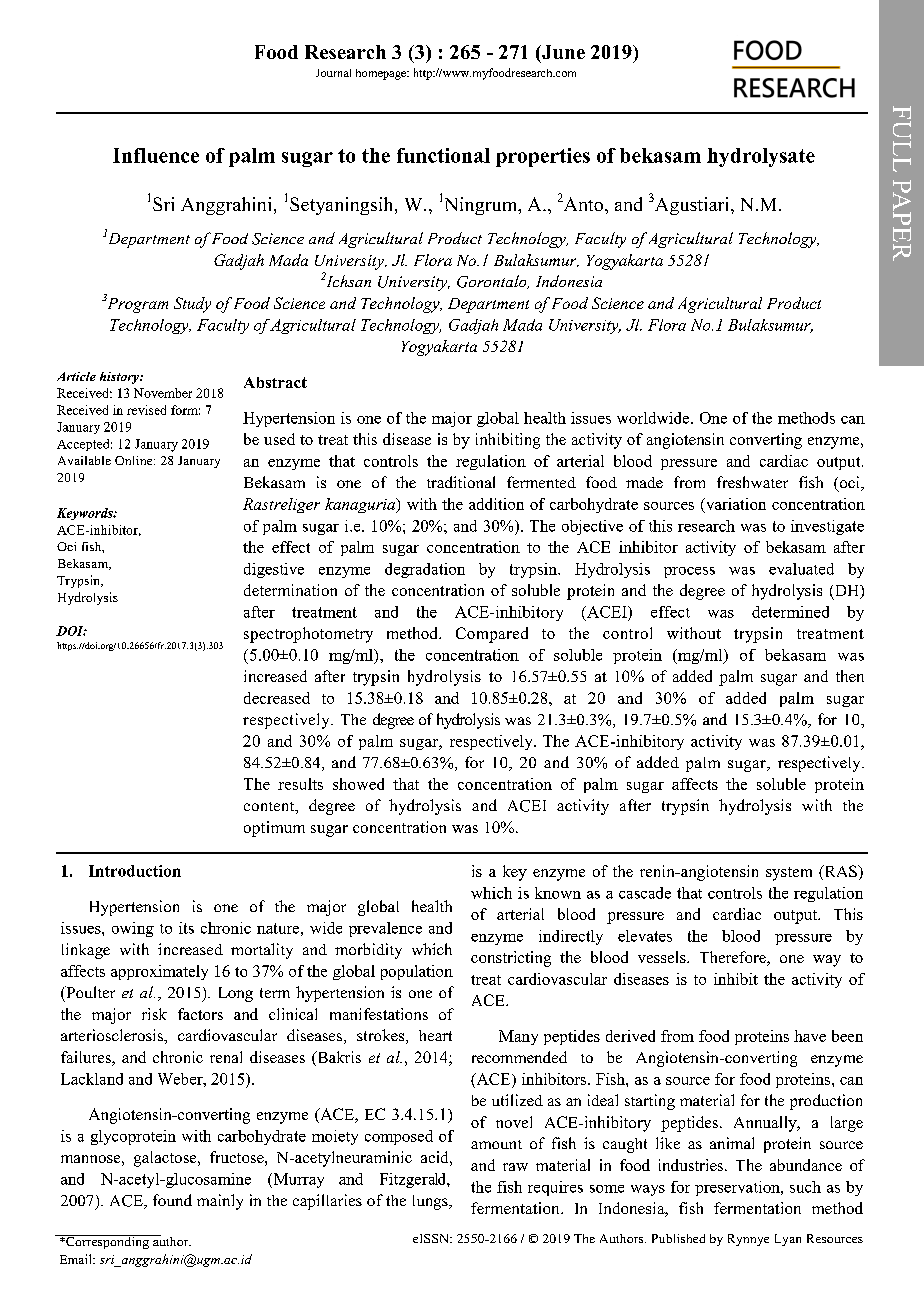 The image size is (924, 1308). What do you see at coordinates (850, 676) in the screenshot?
I see `then` at bounding box center [850, 676].
